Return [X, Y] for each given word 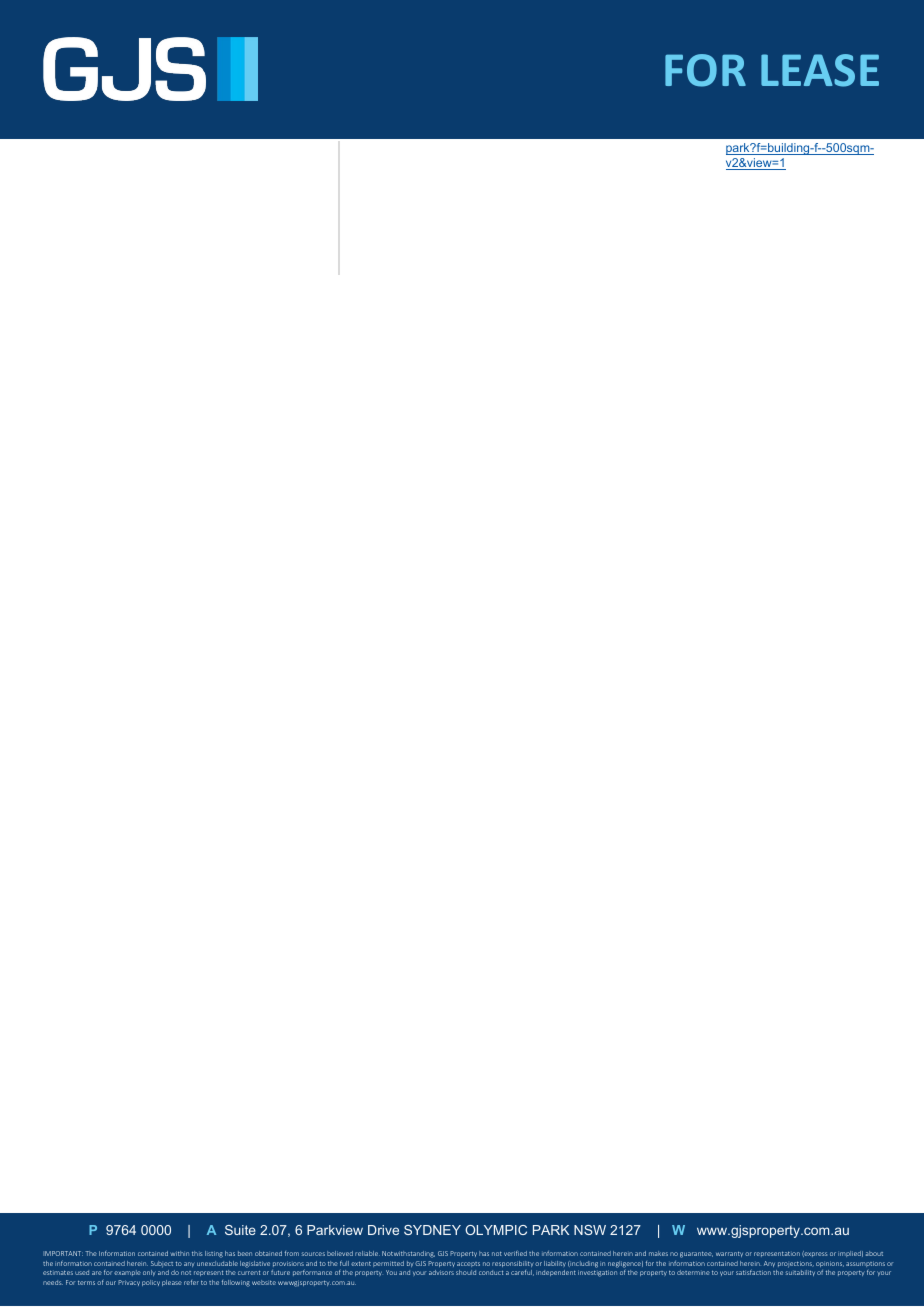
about [874, 1253]
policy [151, 1283]
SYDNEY [432, 1230]
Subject [162, 1264]
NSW [590, 1230]
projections [796, 1264]
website [264, 1282]
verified [515, 1253]
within [179, 1253]
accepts [468, 1264]
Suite [240, 1230]
